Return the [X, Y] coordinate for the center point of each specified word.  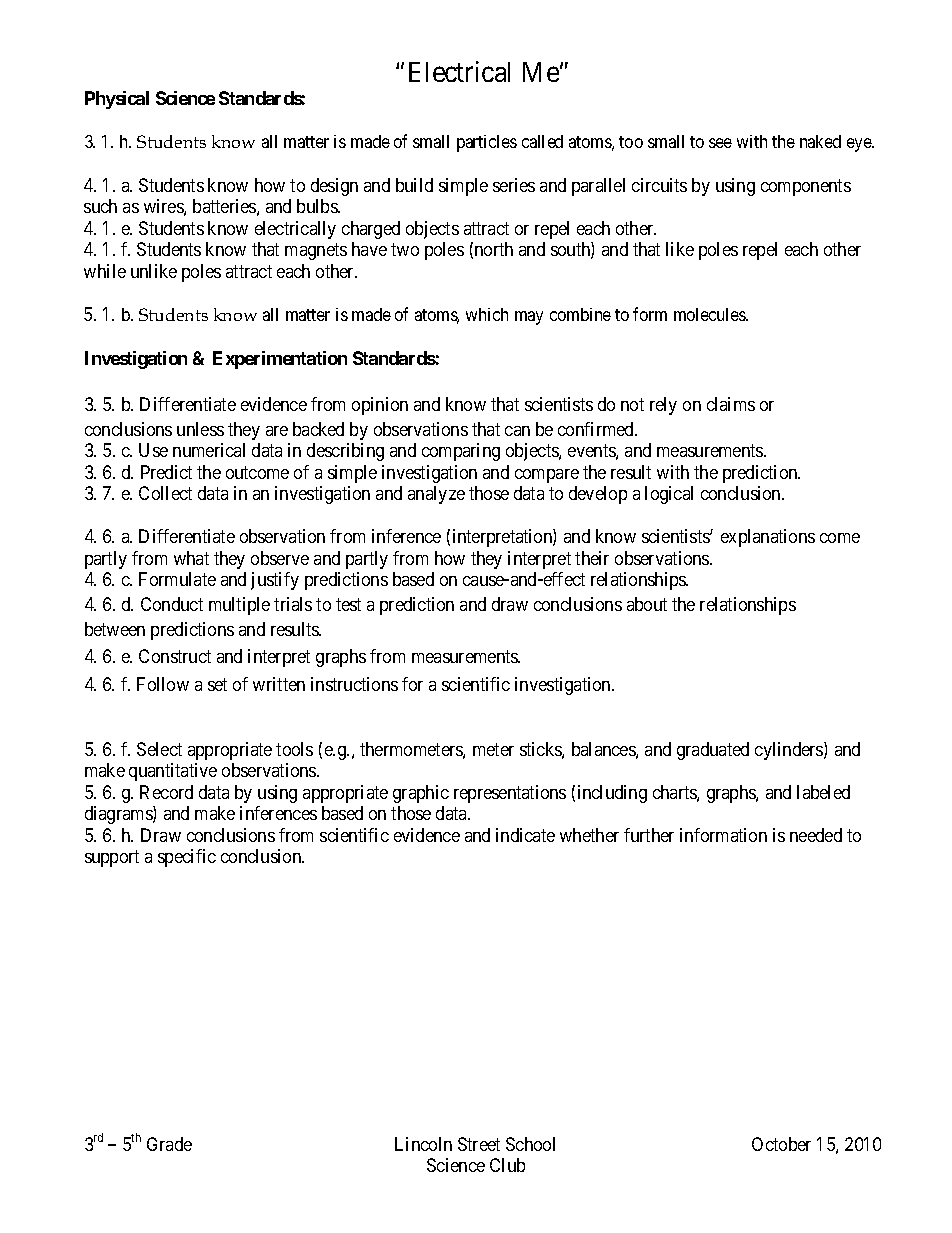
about [647, 604]
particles [487, 143]
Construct [175, 656]
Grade [169, 1144]
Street [479, 1144]
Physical [117, 100]
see [720, 143]
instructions [354, 684]
